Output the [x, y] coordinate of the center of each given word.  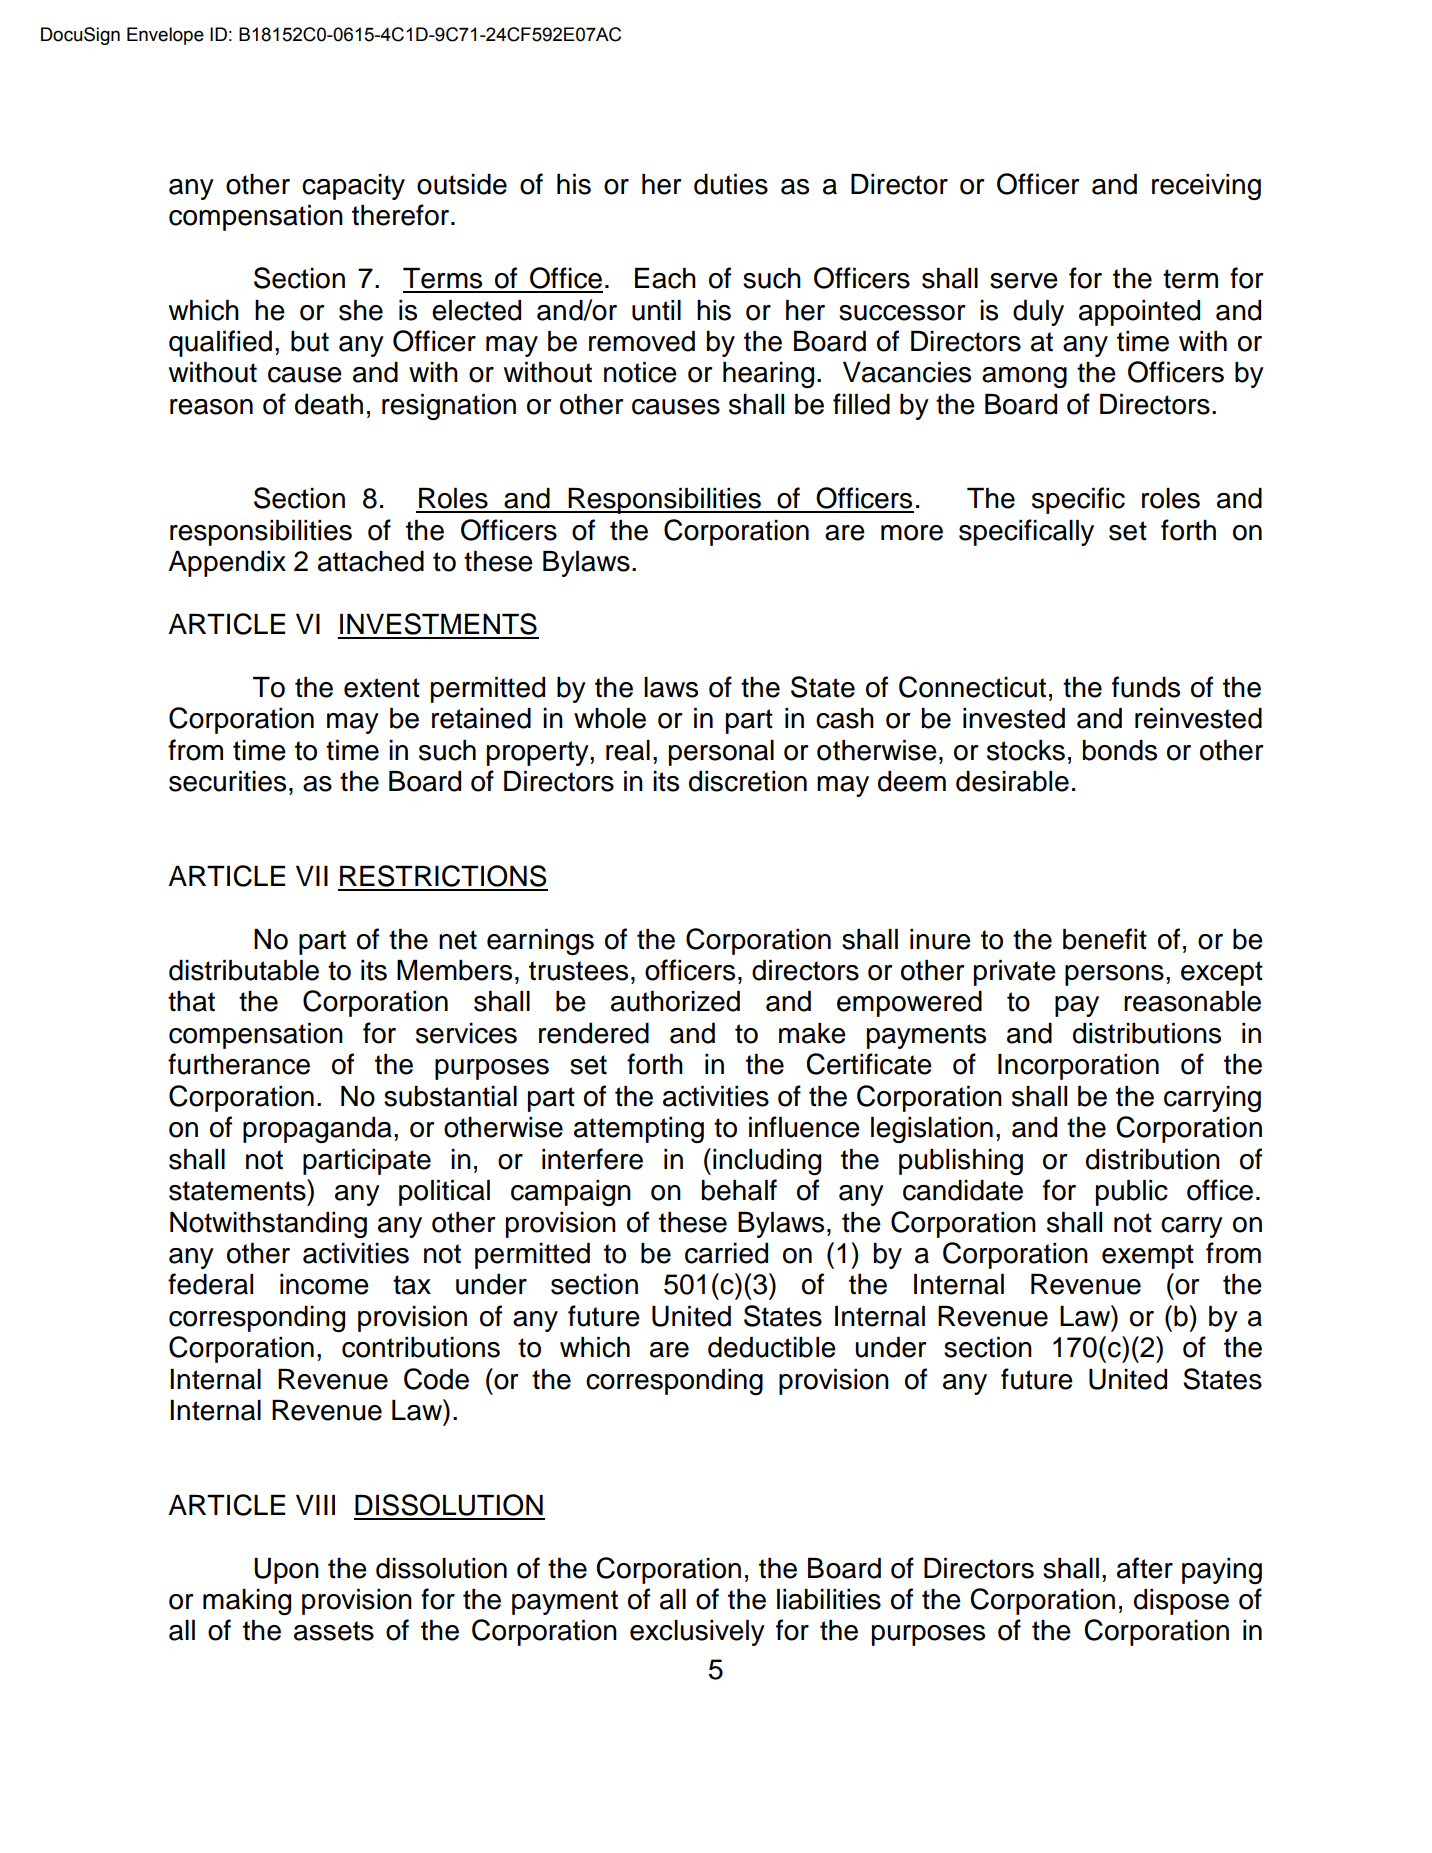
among [1024, 377]
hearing [768, 375]
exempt [1148, 1256]
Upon [286, 1571]
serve [1024, 281]
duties [731, 184]
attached [371, 561]
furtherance [239, 1064]
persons [1114, 975]
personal [721, 753]
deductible [772, 1347]
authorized [675, 1001]
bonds [1120, 750]
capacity [353, 187]
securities [227, 781]
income [324, 1284]
